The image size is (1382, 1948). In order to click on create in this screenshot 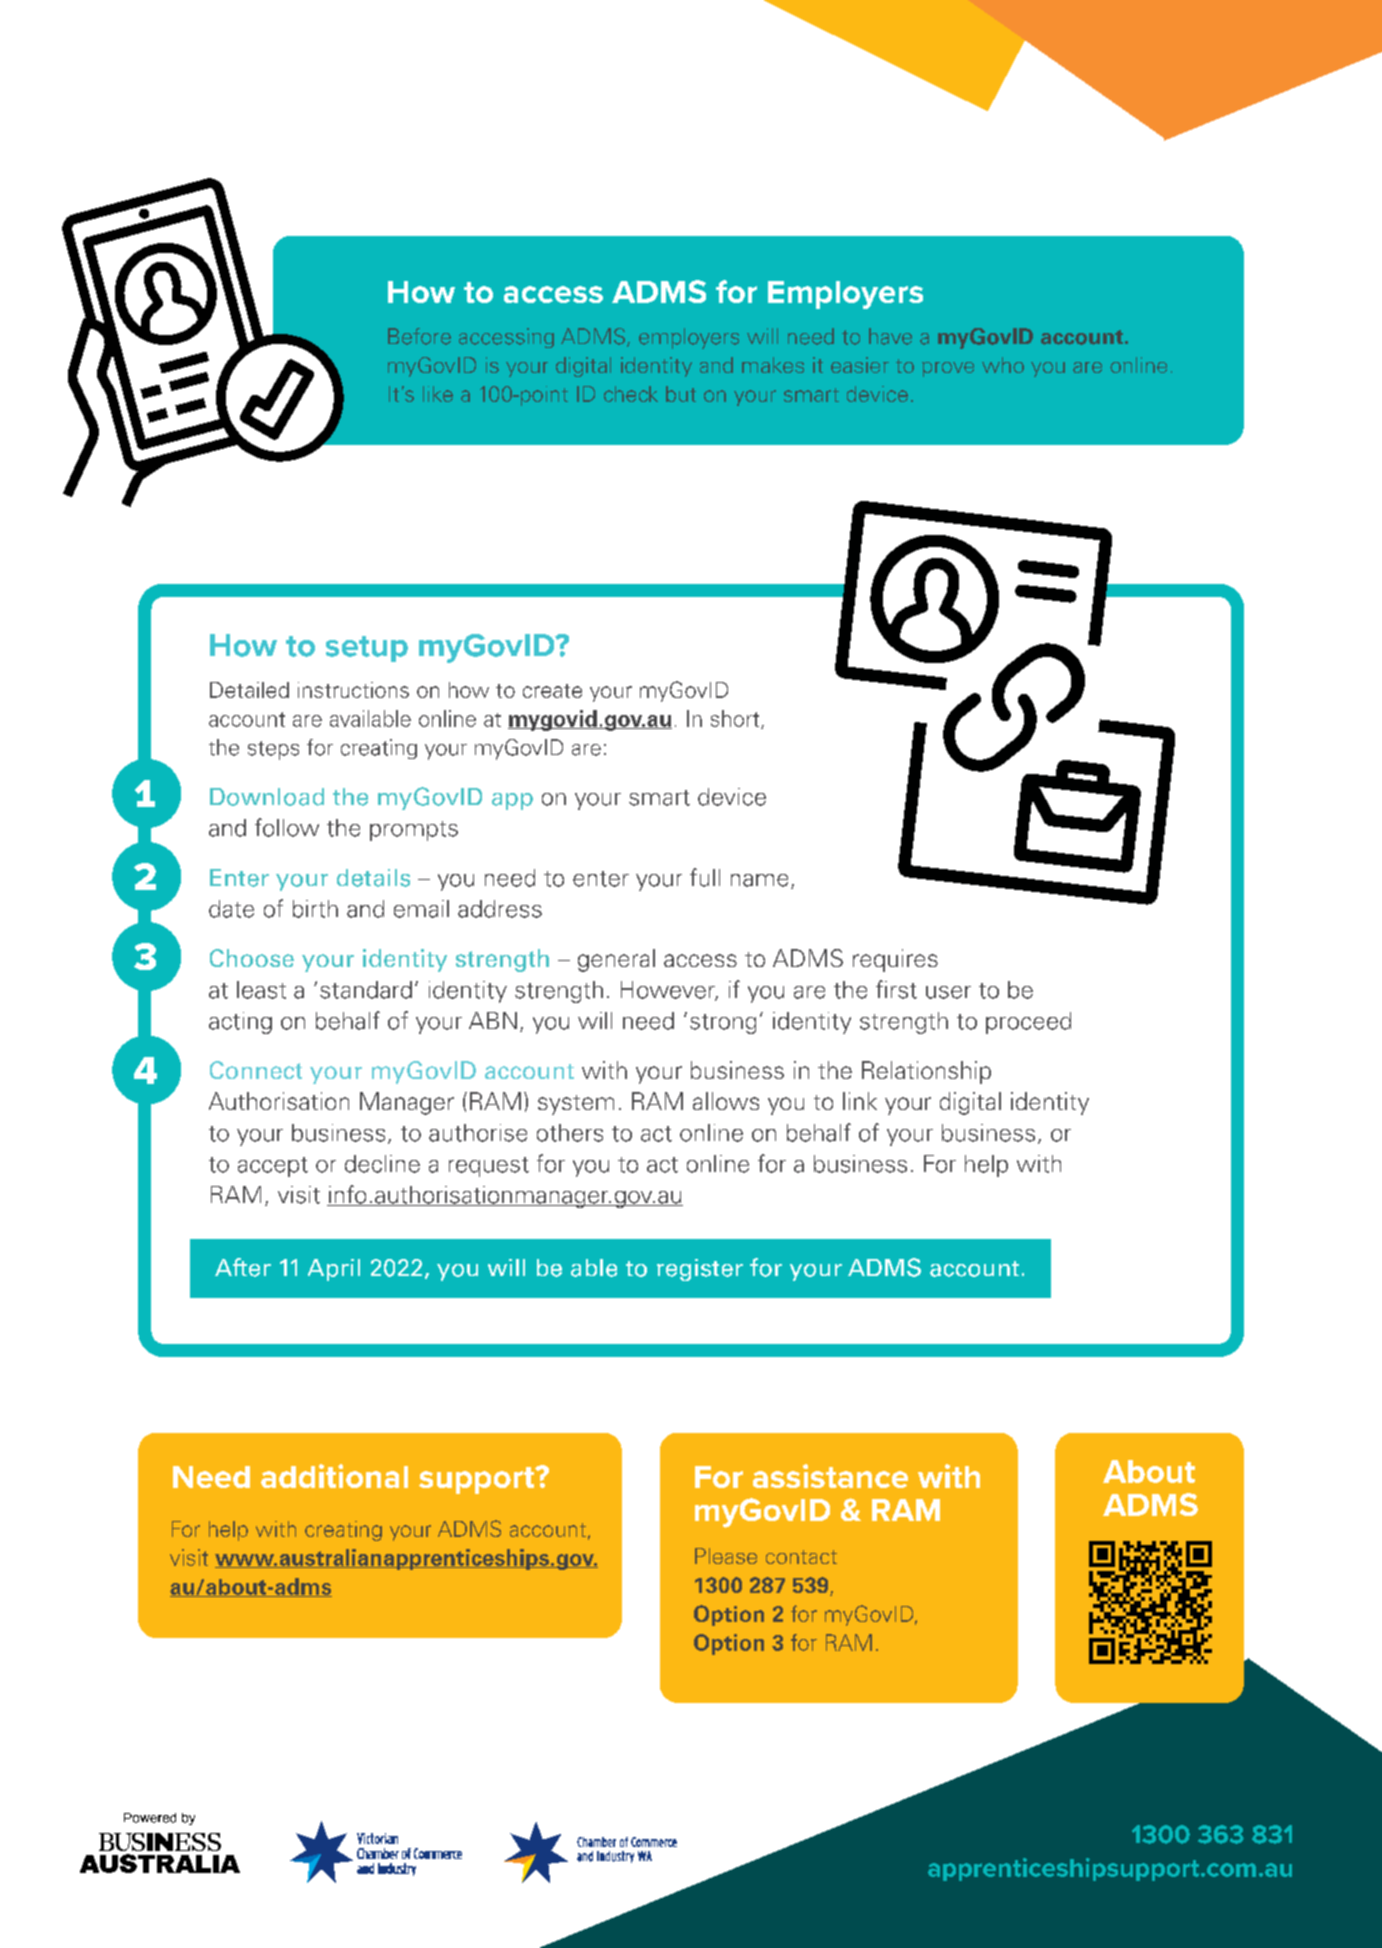, I will do `click(552, 691)`.
